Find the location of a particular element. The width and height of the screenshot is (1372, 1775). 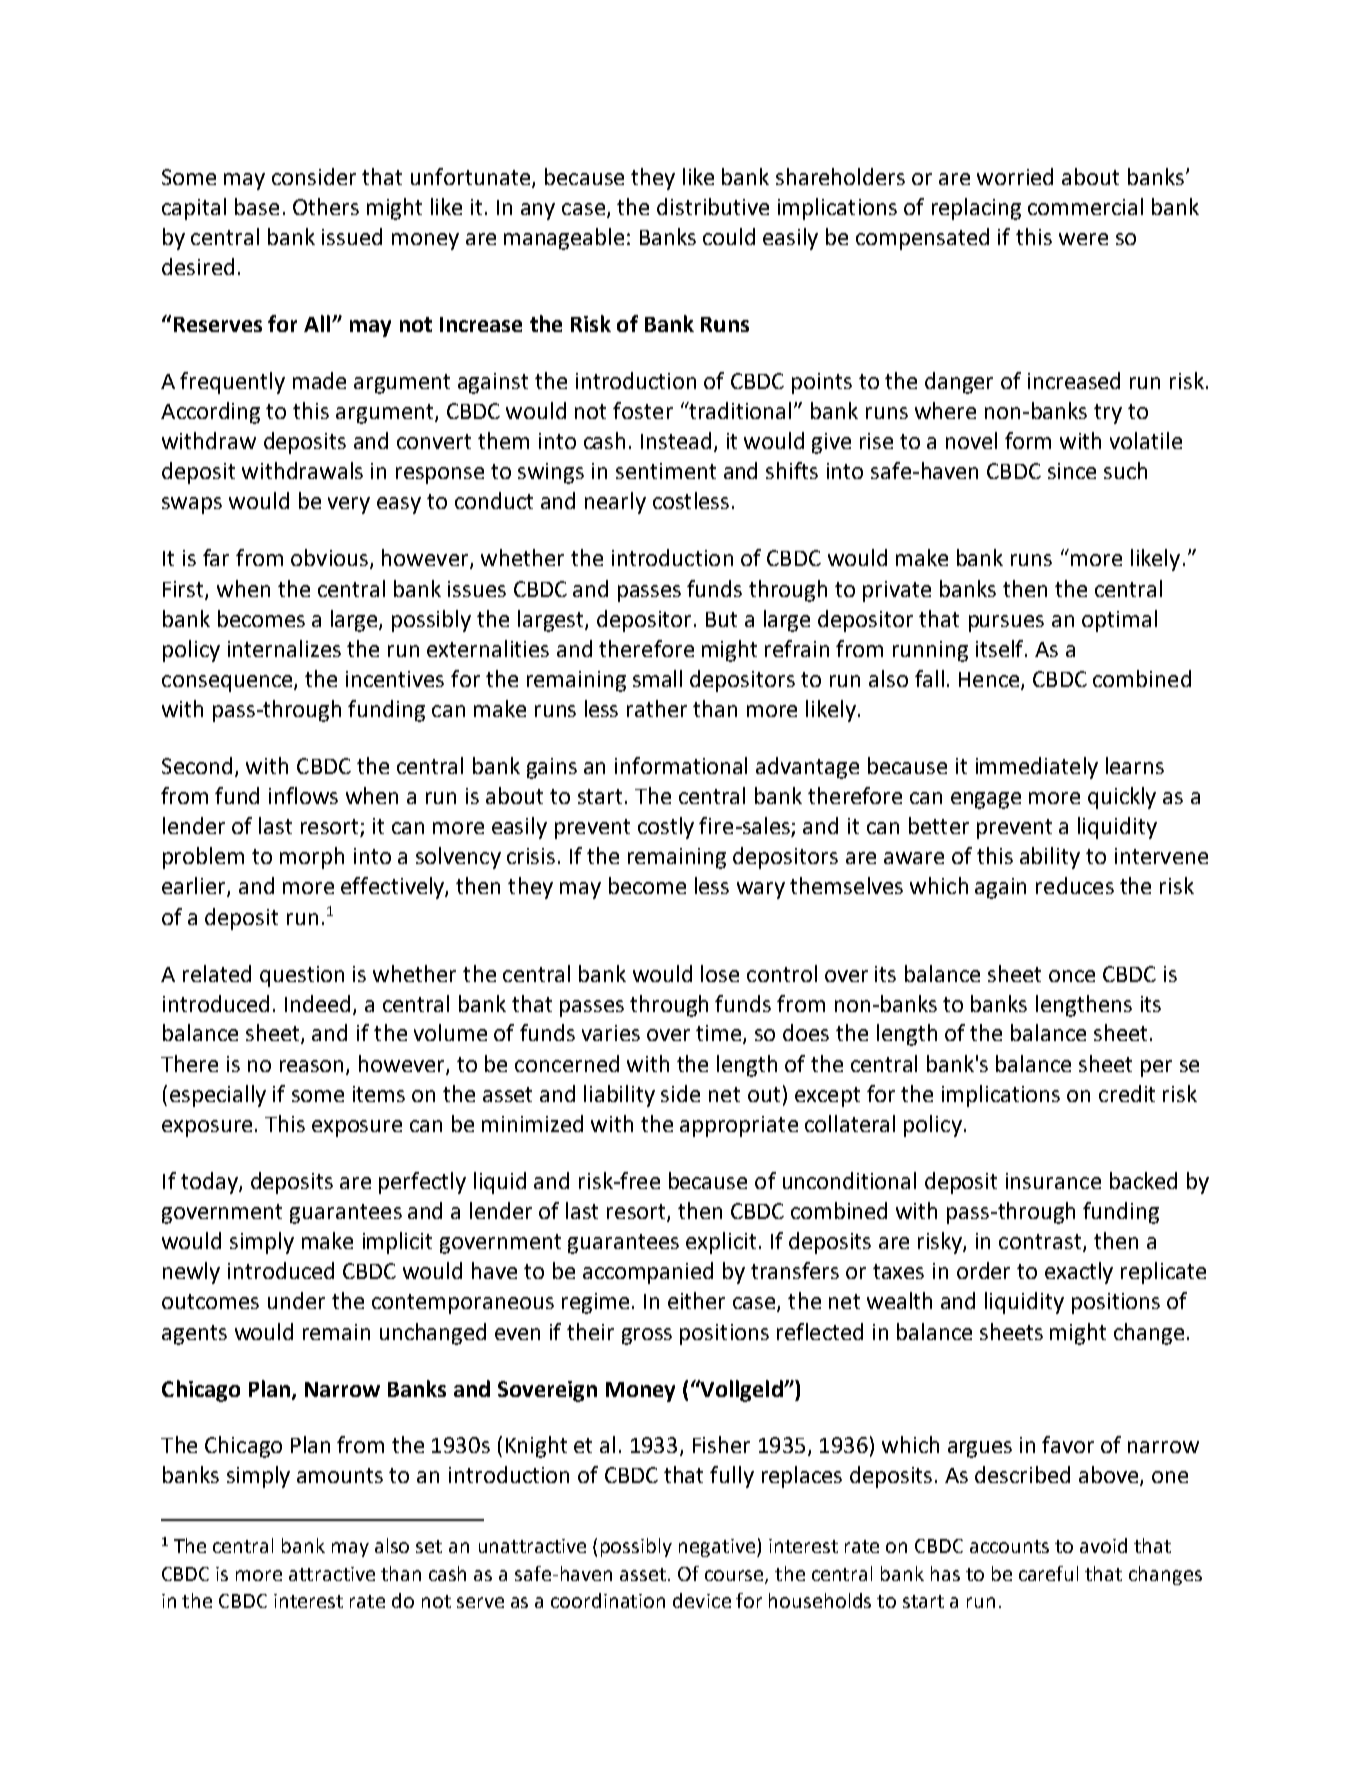

commercial is located at coordinates (1085, 206).
